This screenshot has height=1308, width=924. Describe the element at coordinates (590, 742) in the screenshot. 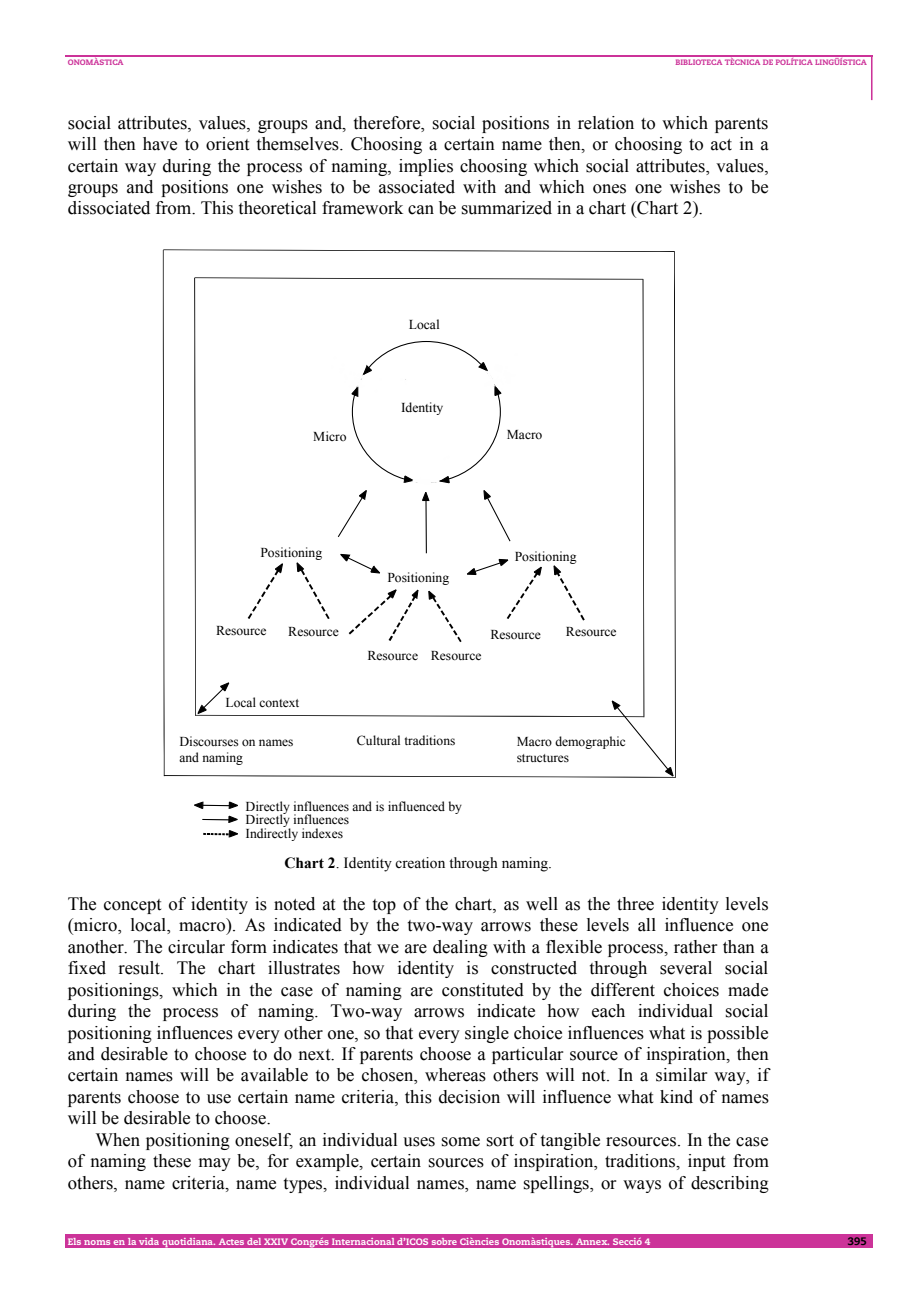

I see `demographic` at that location.
